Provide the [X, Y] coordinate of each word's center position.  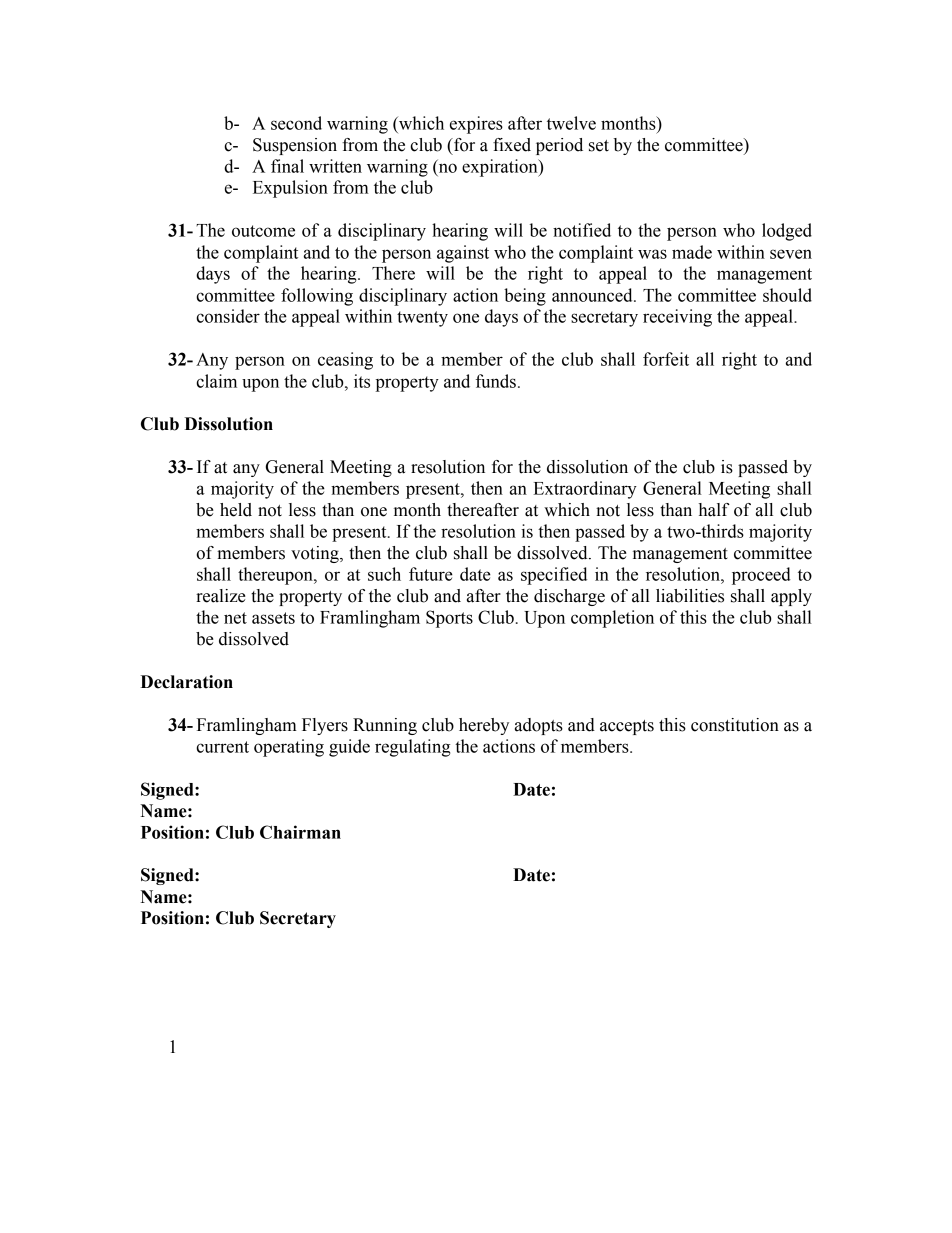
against [463, 254]
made [692, 252]
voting [316, 554]
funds [496, 381]
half [714, 510]
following [317, 297]
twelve [571, 123]
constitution [735, 725]
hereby [484, 726]
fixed [512, 145]
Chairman [300, 832]
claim [216, 381]
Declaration [186, 682]
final [287, 166]
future [431, 574]
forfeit [666, 359]
